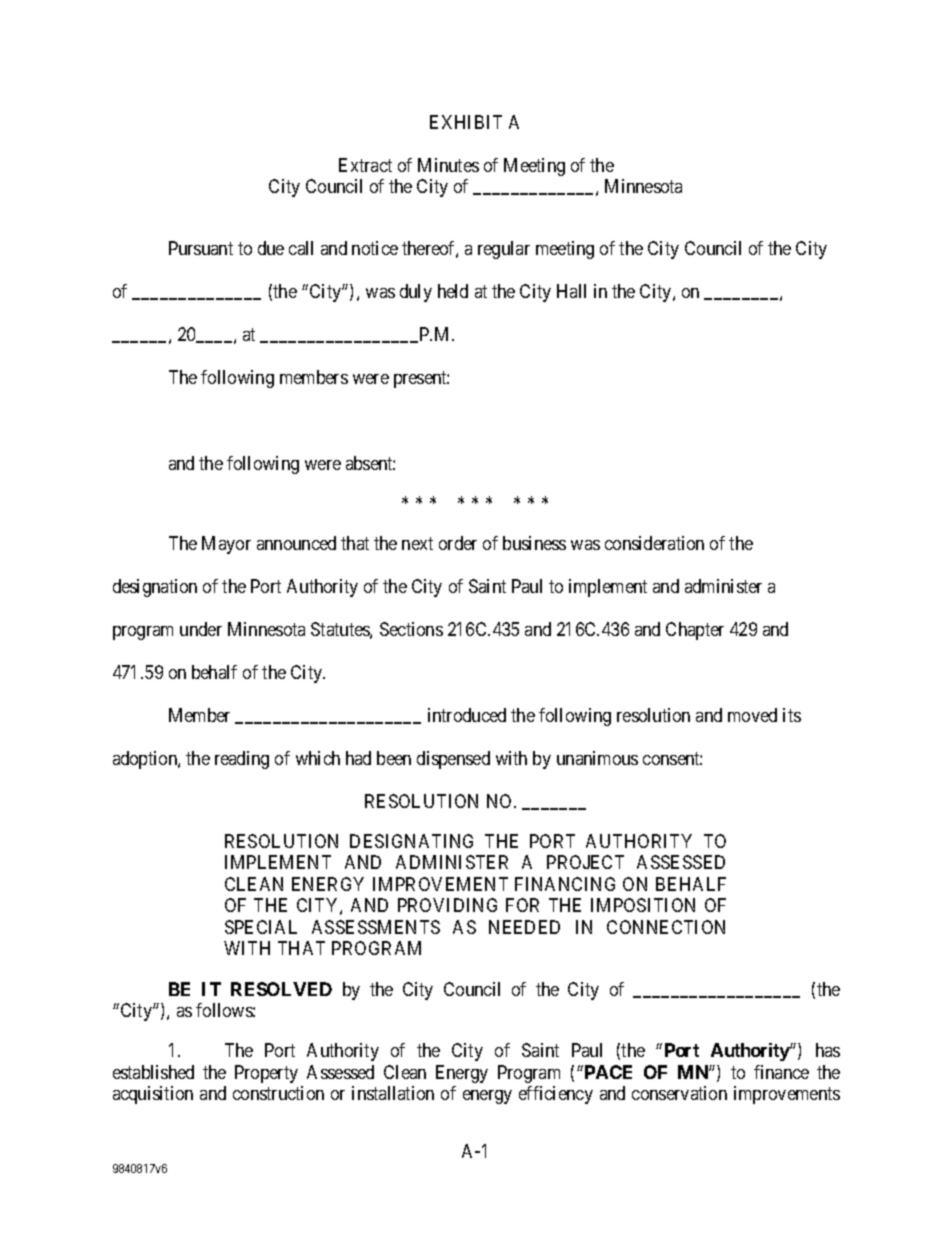 This page has width=952, height=1233. Describe the element at coordinates (266, 1074) in the page. I see `Property` at that location.
